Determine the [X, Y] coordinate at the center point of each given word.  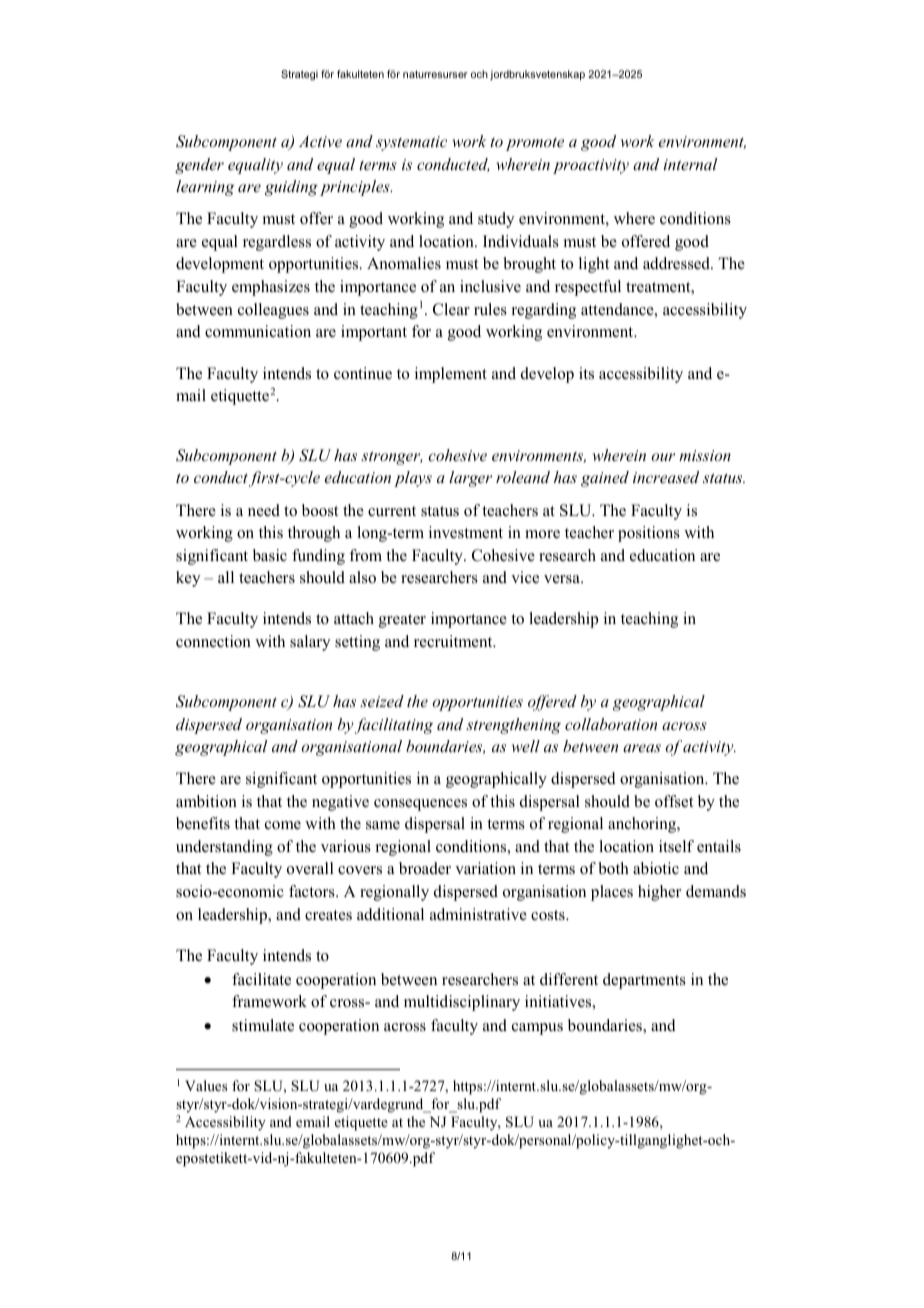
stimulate [263, 1025]
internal [690, 164]
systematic [411, 143]
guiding [291, 188]
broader [425, 868]
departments [644, 981]
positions [649, 534]
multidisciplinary [462, 1003]
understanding [224, 848]
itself [676, 846]
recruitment [454, 641]
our [663, 457]
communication [258, 331]
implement [451, 375]
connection [213, 641]
